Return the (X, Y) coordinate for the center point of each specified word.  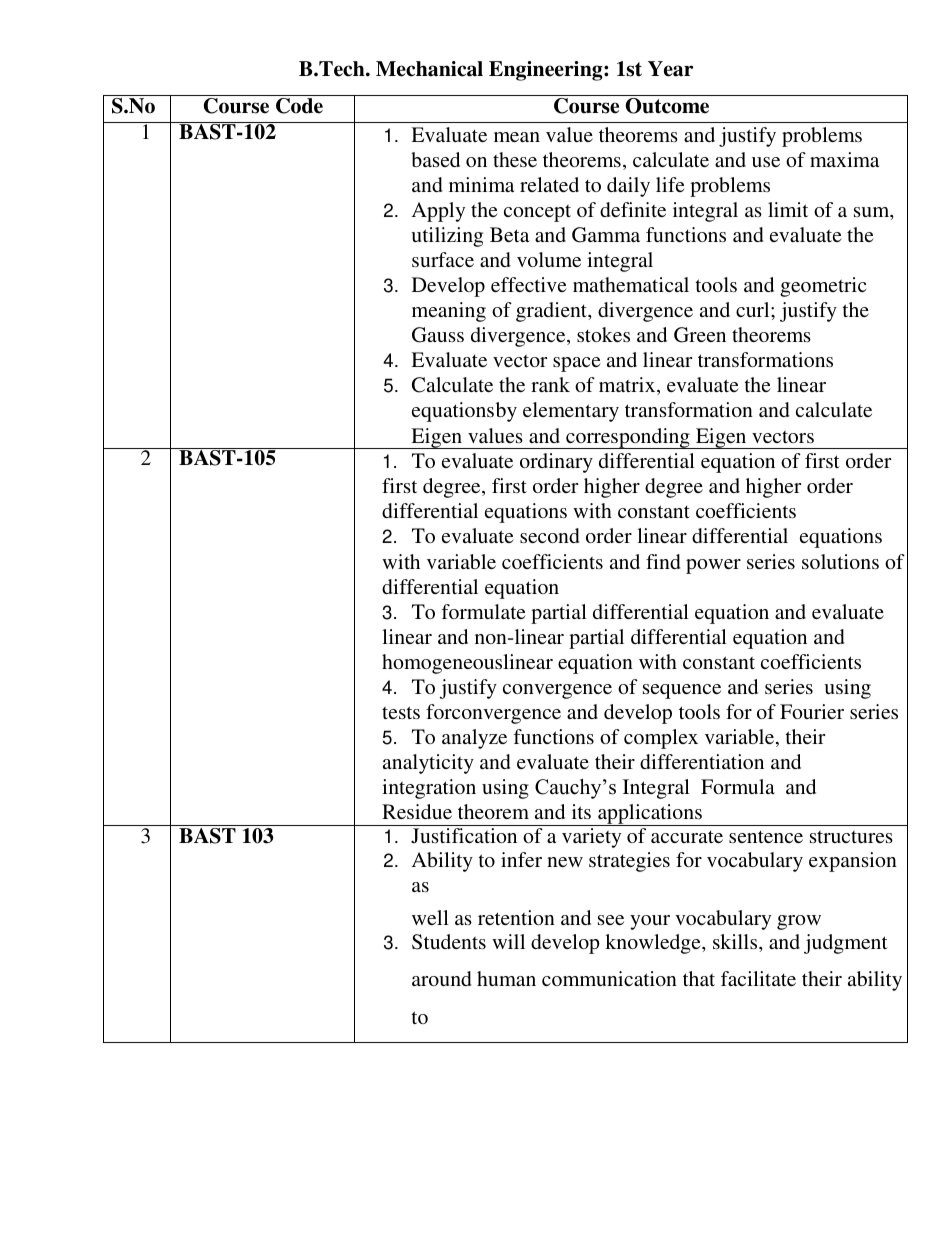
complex (661, 739)
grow (799, 922)
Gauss (438, 335)
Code (299, 106)
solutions (840, 561)
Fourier (812, 711)
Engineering (547, 71)
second (549, 535)
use (766, 162)
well (430, 917)
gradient (553, 312)
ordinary (556, 463)
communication (609, 978)
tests (401, 712)
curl (754, 309)
